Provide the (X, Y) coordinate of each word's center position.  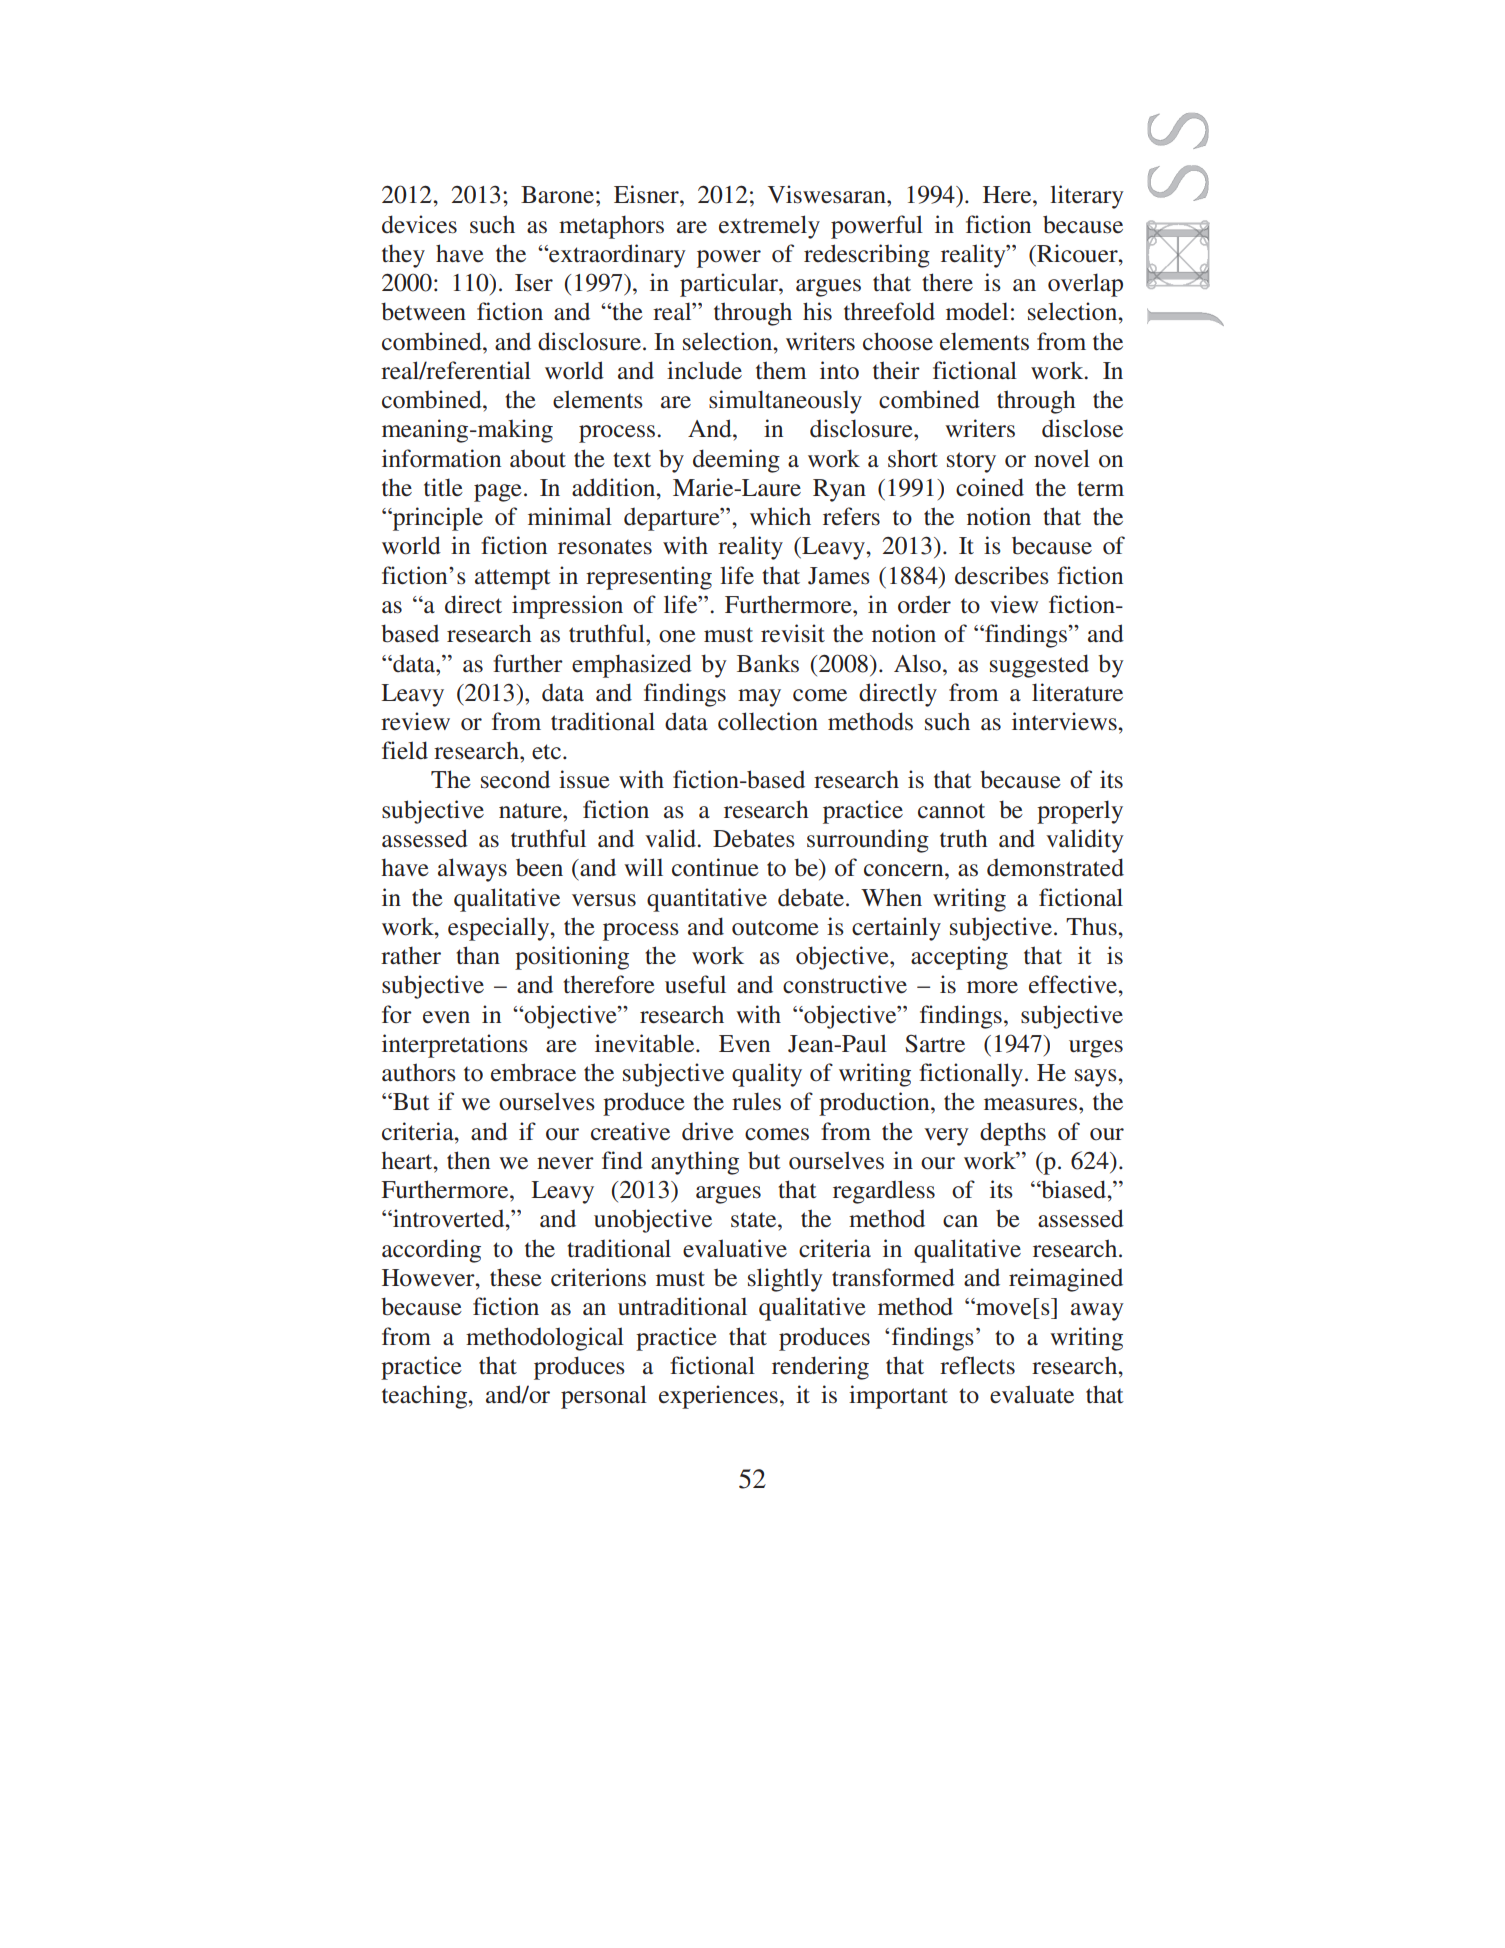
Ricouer (1077, 253)
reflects (977, 1365)
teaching (426, 1397)
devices (419, 224)
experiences (718, 1397)
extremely (769, 227)
